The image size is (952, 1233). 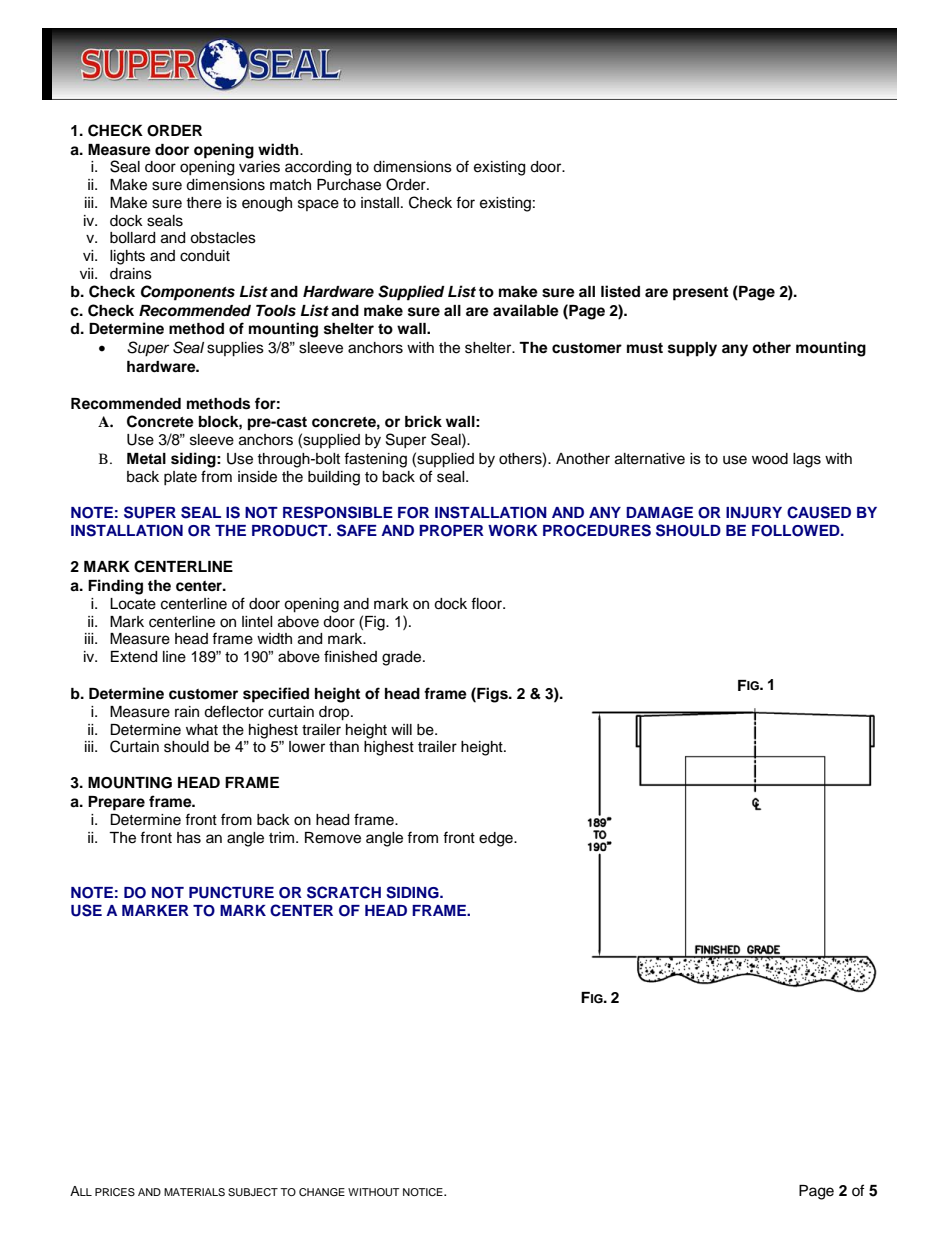 What do you see at coordinates (204, 203) in the page?
I see `there` at bounding box center [204, 203].
